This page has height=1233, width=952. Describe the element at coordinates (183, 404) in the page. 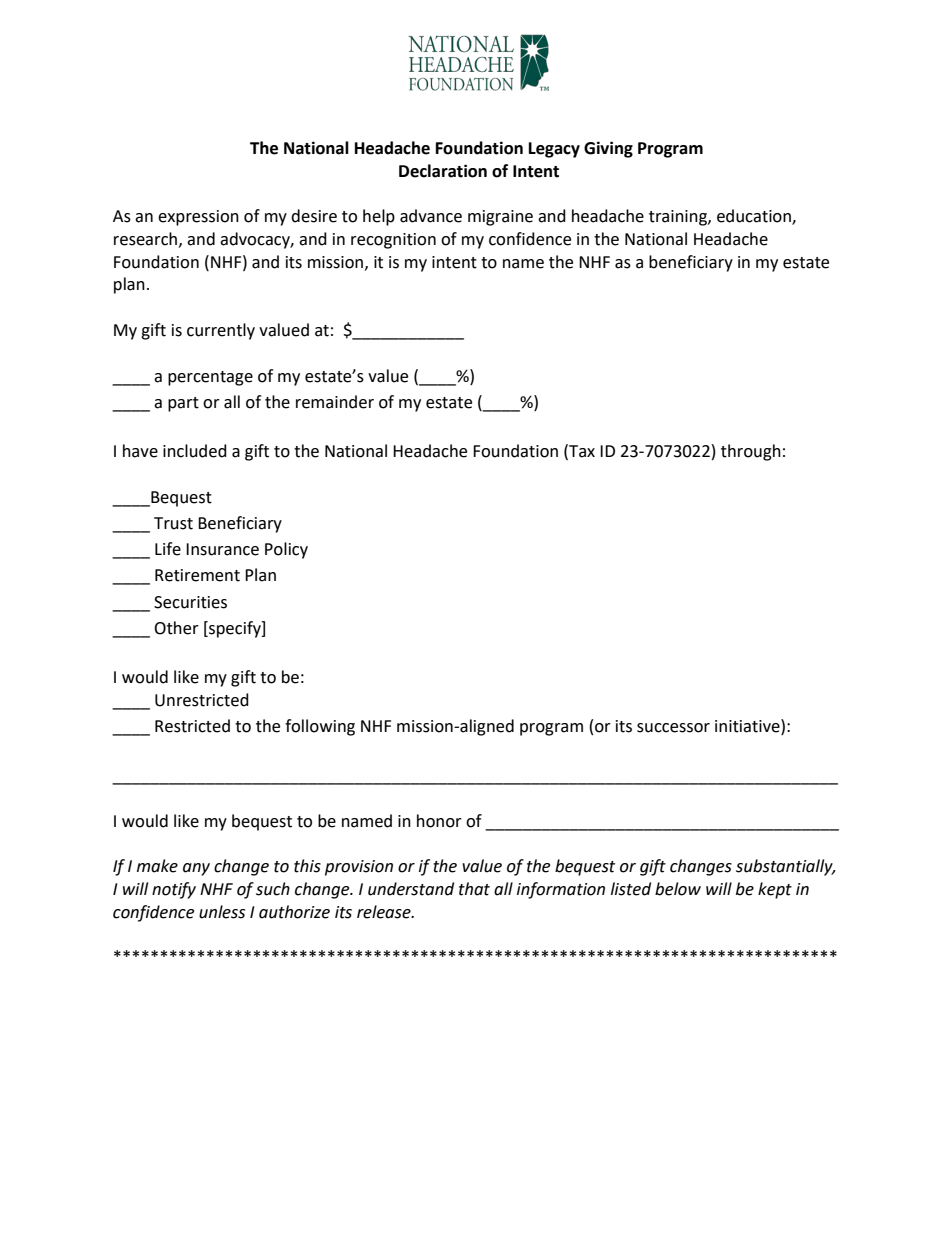

I see `part` at that location.
